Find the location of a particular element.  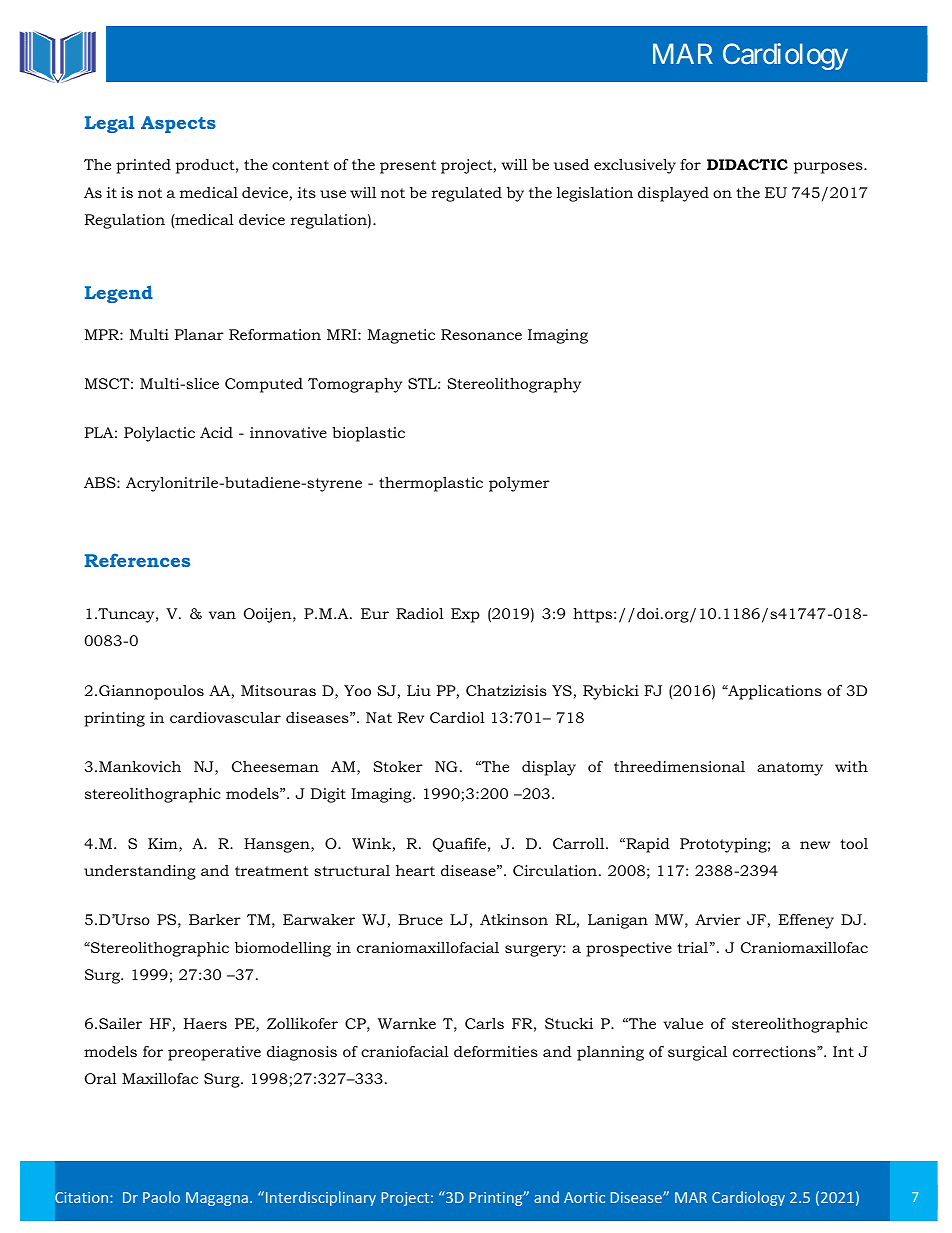

References is located at coordinates (137, 560).
